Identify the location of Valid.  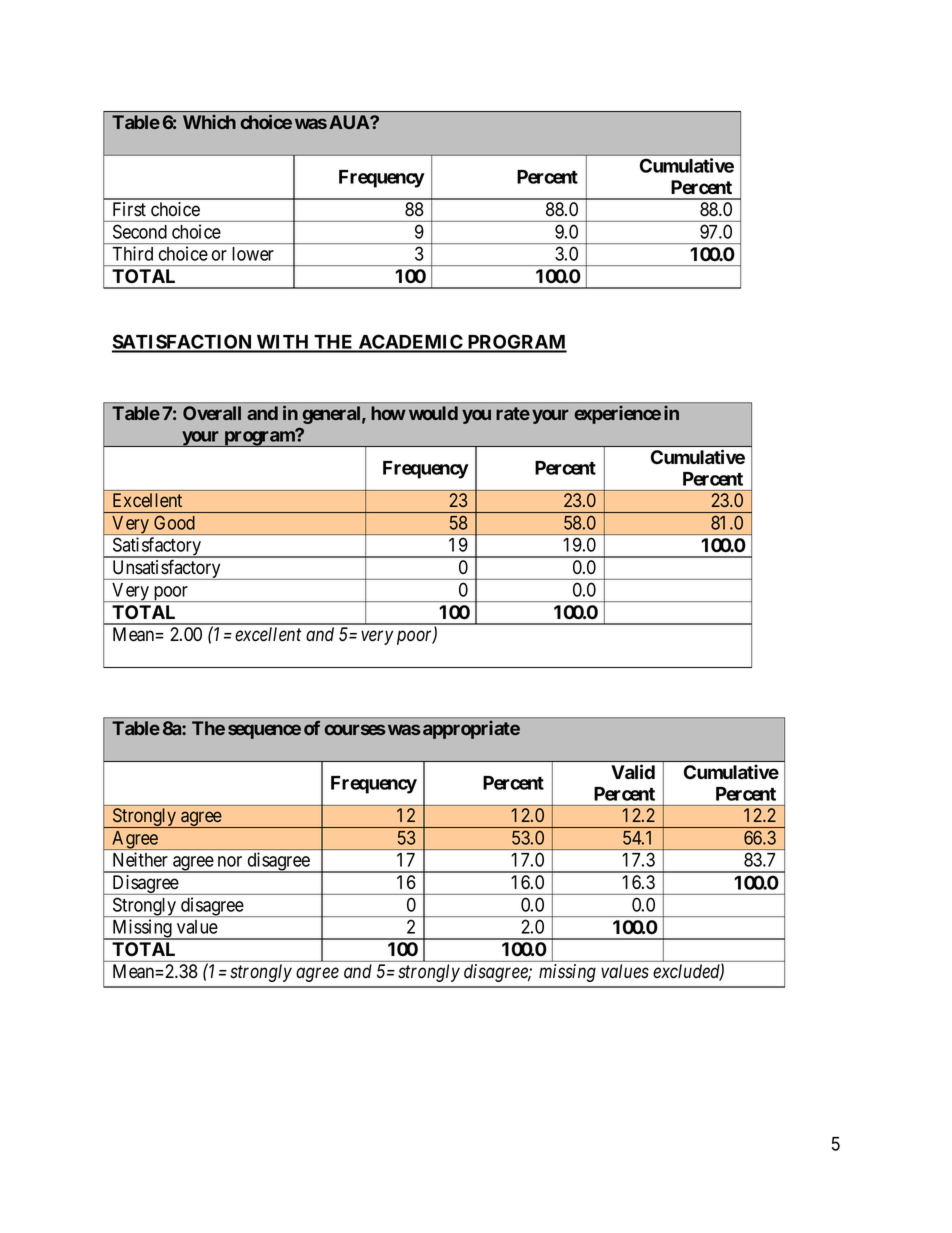
(633, 772).
